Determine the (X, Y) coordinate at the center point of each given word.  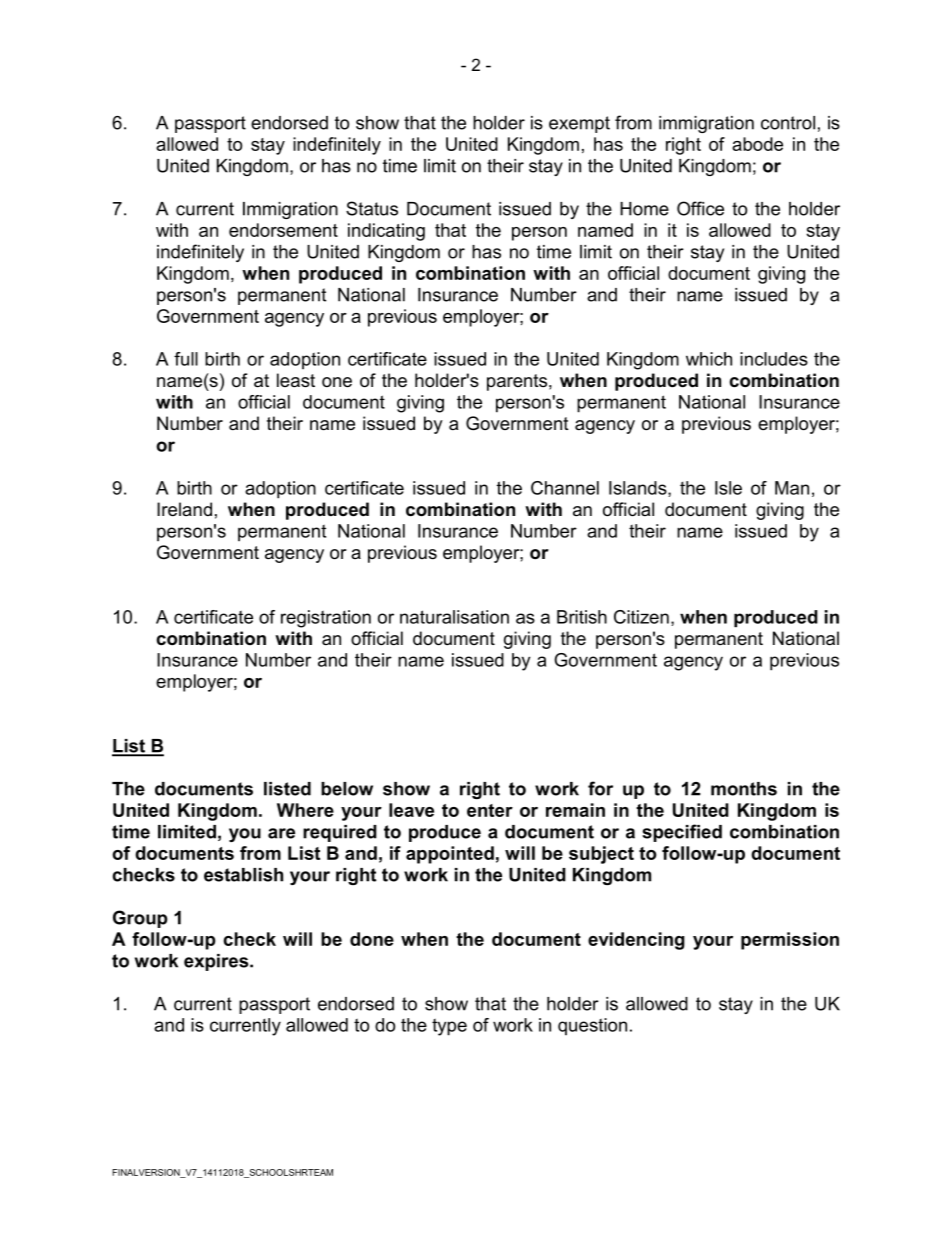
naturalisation (454, 617)
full (186, 359)
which (709, 359)
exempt (579, 124)
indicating (386, 232)
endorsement (283, 230)
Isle (728, 488)
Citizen (641, 617)
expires (217, 962)
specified (682, 833)
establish (243, 875)
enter (490, 810)
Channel (565, 488)
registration (326, 619)
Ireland (184, 509)
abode (757, 144)
